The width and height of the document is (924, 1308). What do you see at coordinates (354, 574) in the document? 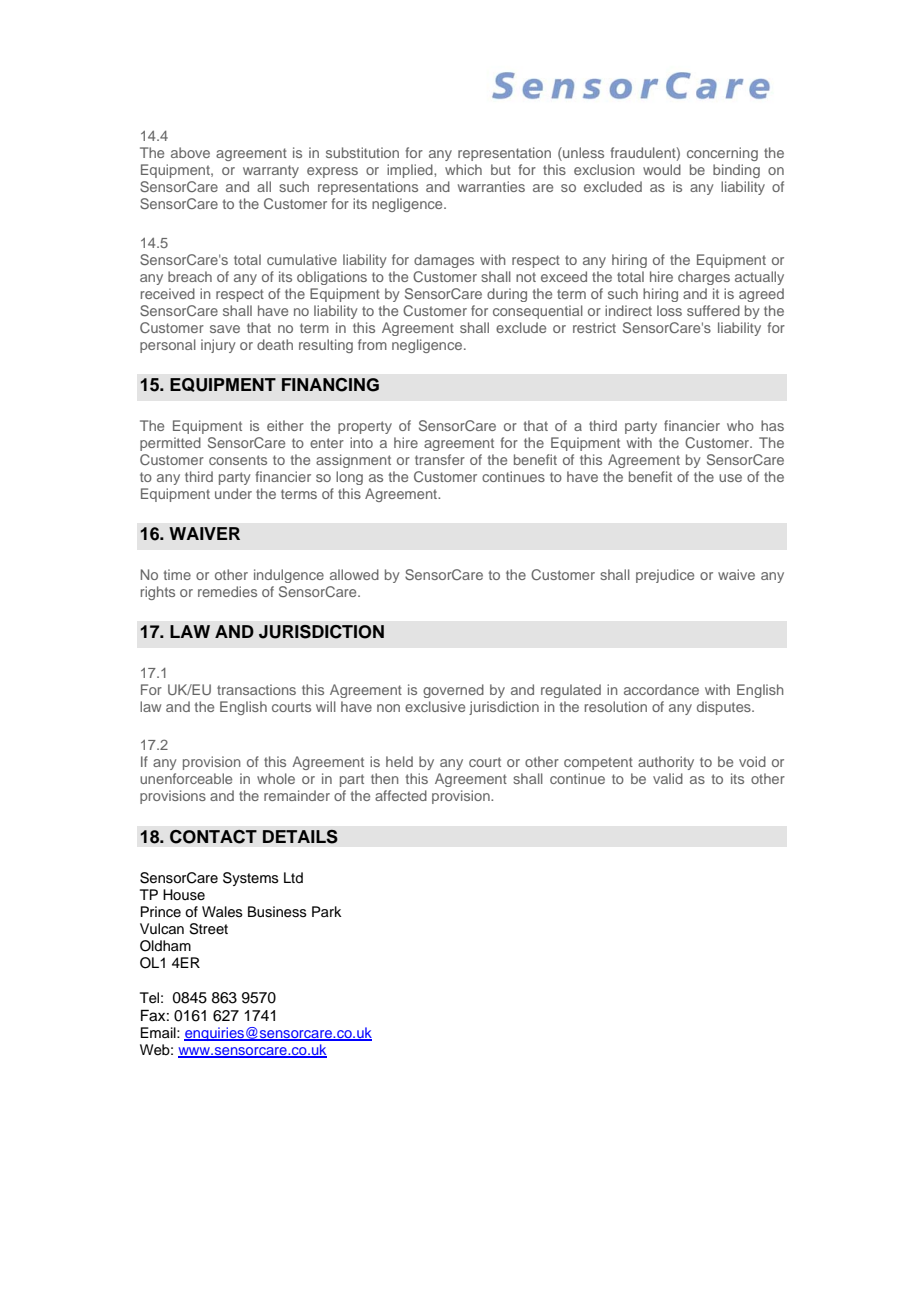
I see `allowed` at bounding box center [354, 574].
